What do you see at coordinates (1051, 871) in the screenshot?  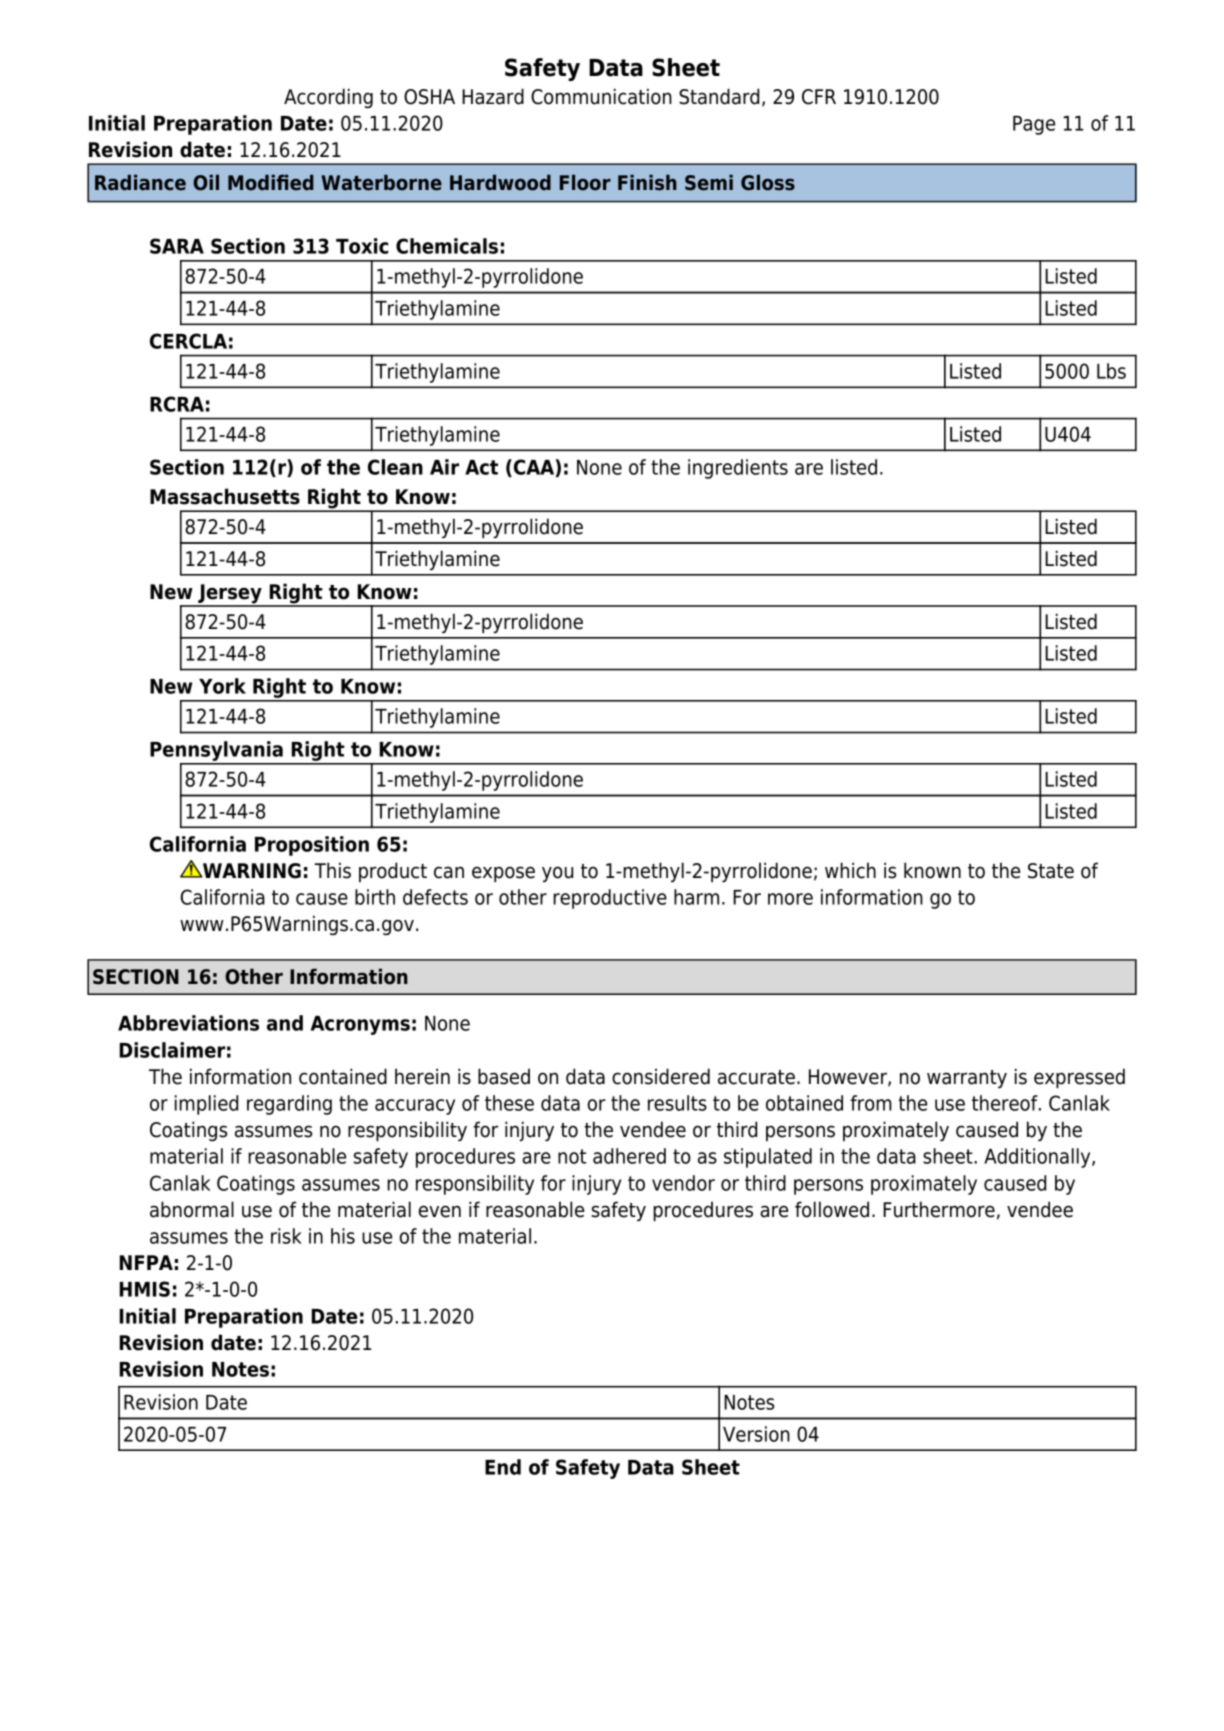 I see `State` at bounding box center [1051, 871].
